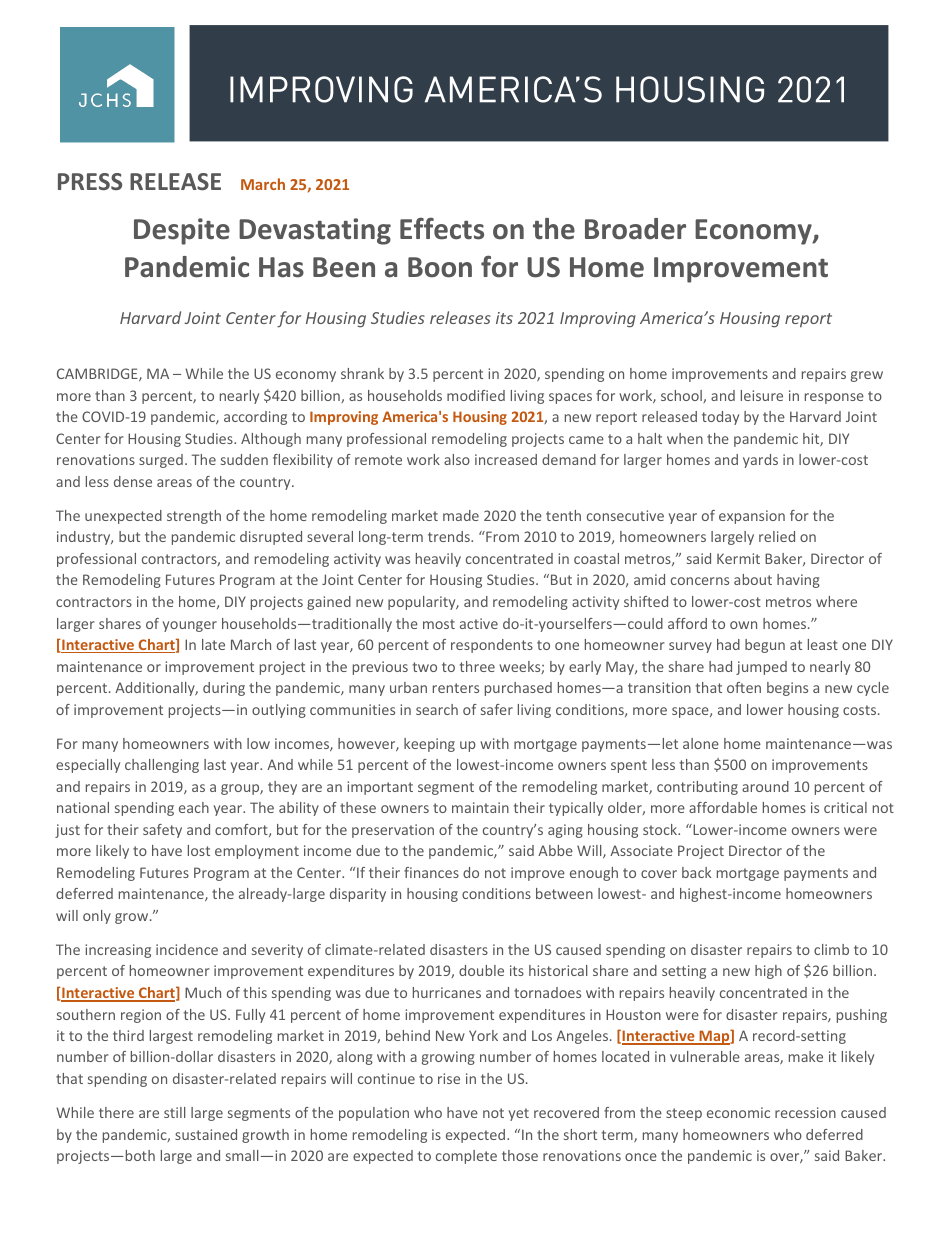  Describe the element at coordinates (761, 668) in the page. I see `jumped` at that location.
